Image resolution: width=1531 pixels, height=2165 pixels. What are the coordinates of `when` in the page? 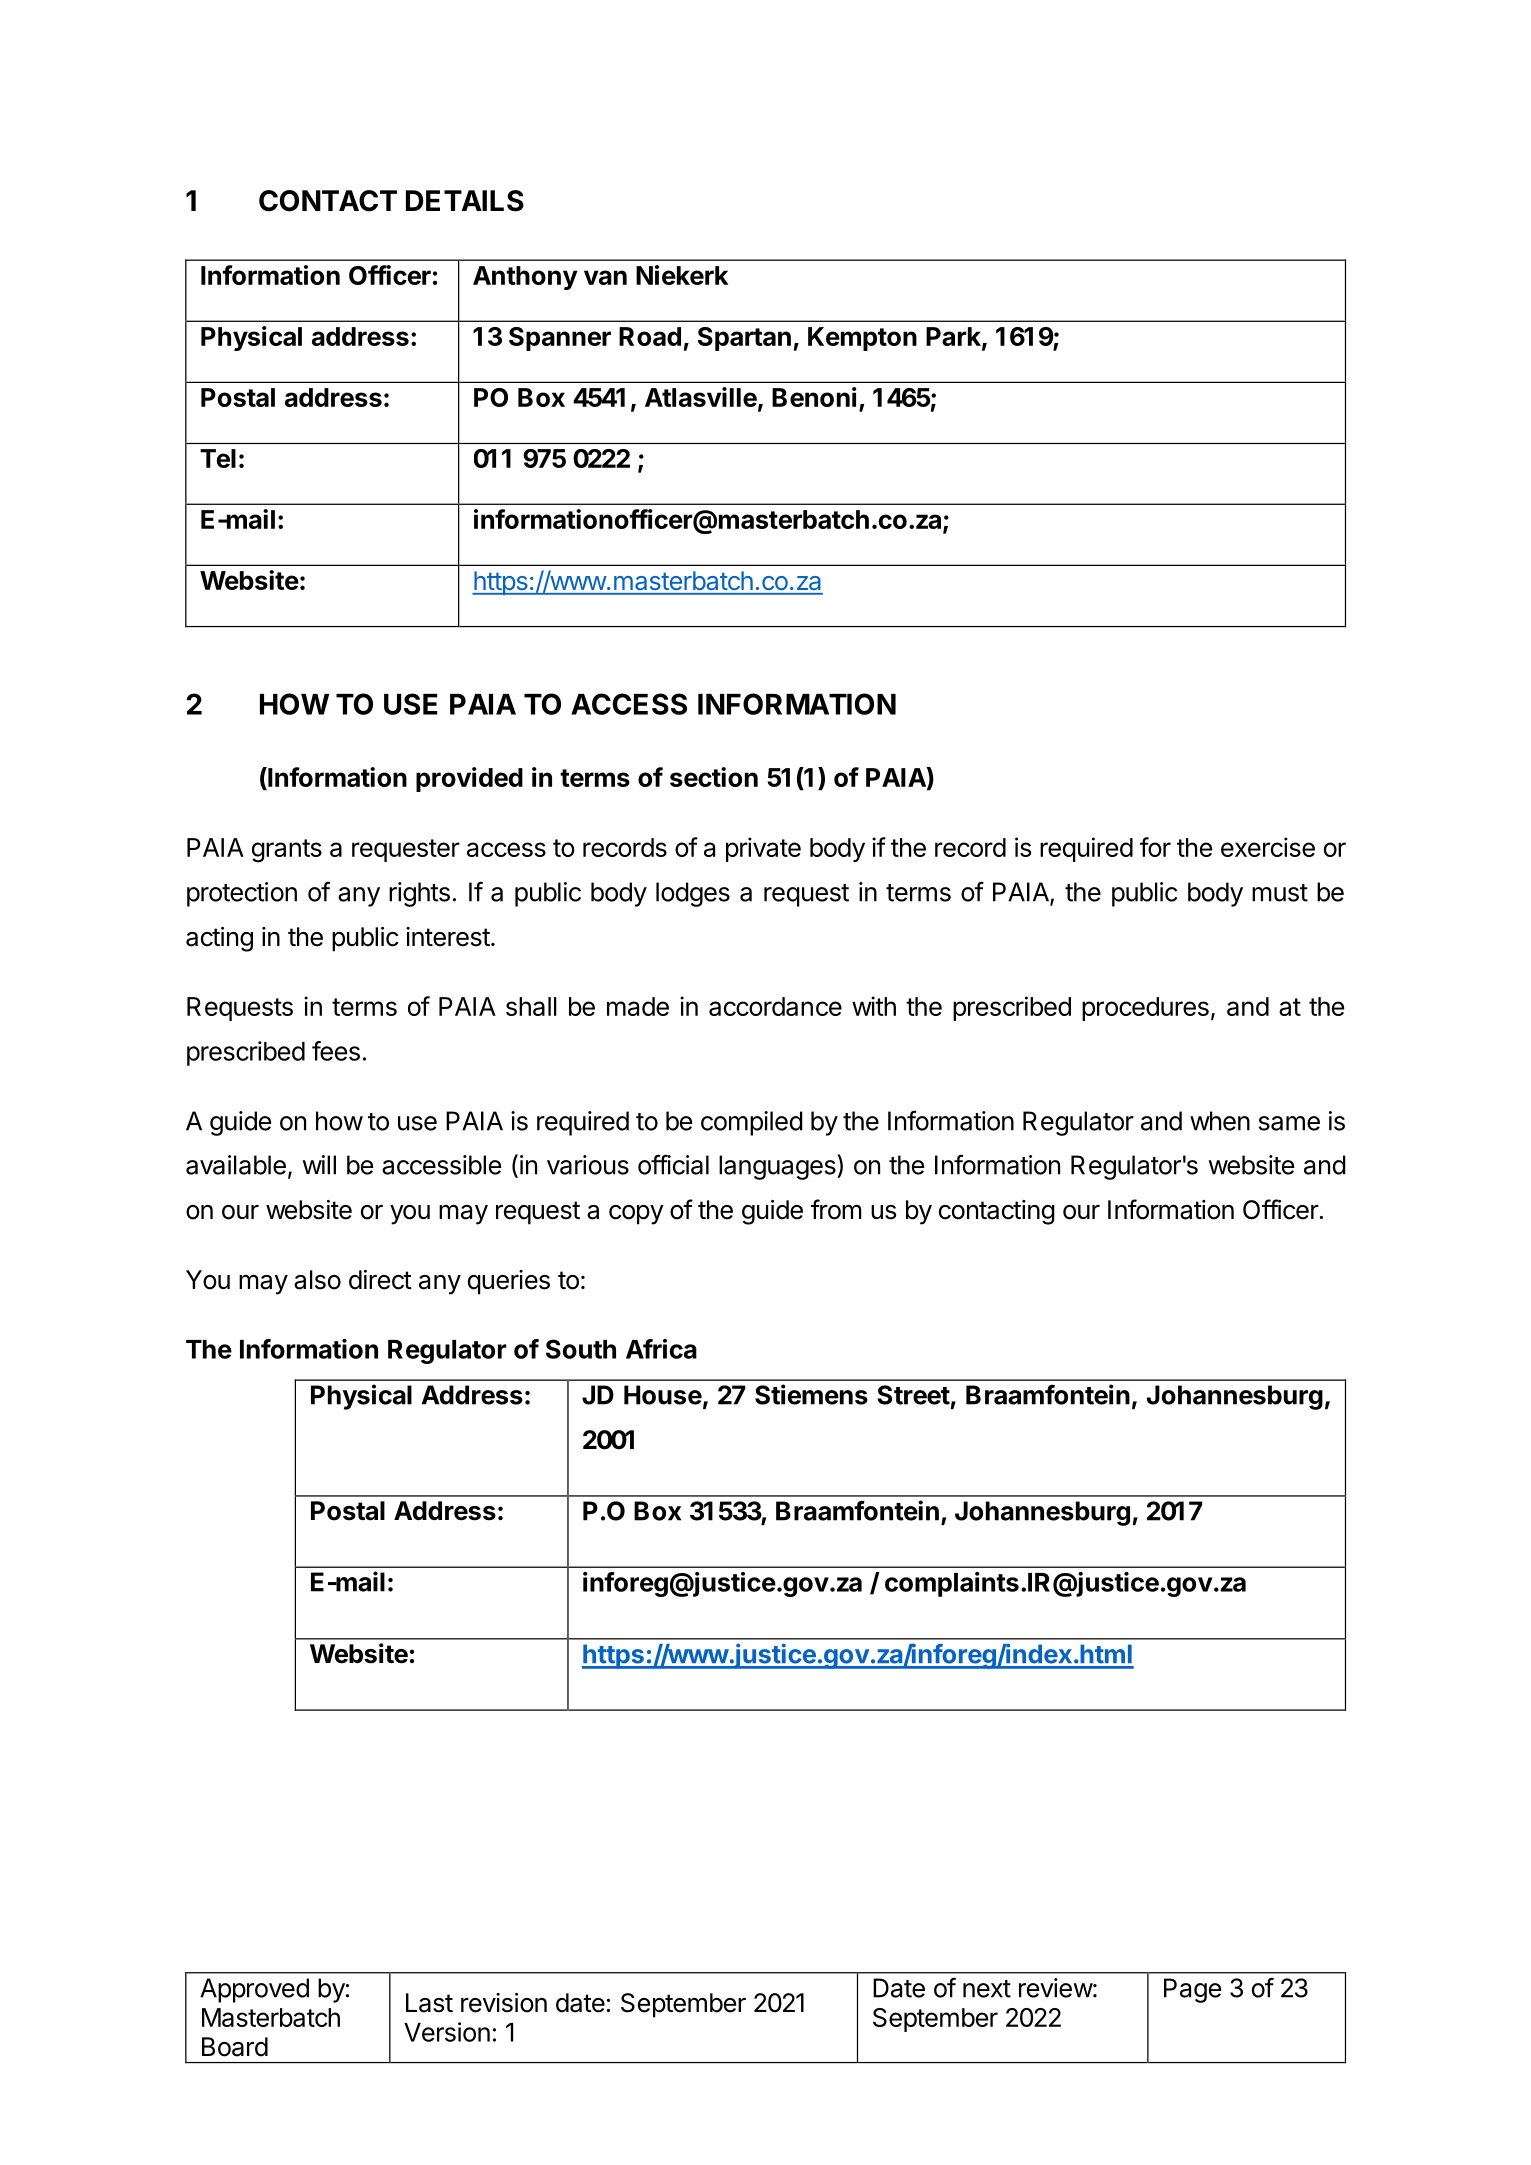 It's located at (1220, 1121).
